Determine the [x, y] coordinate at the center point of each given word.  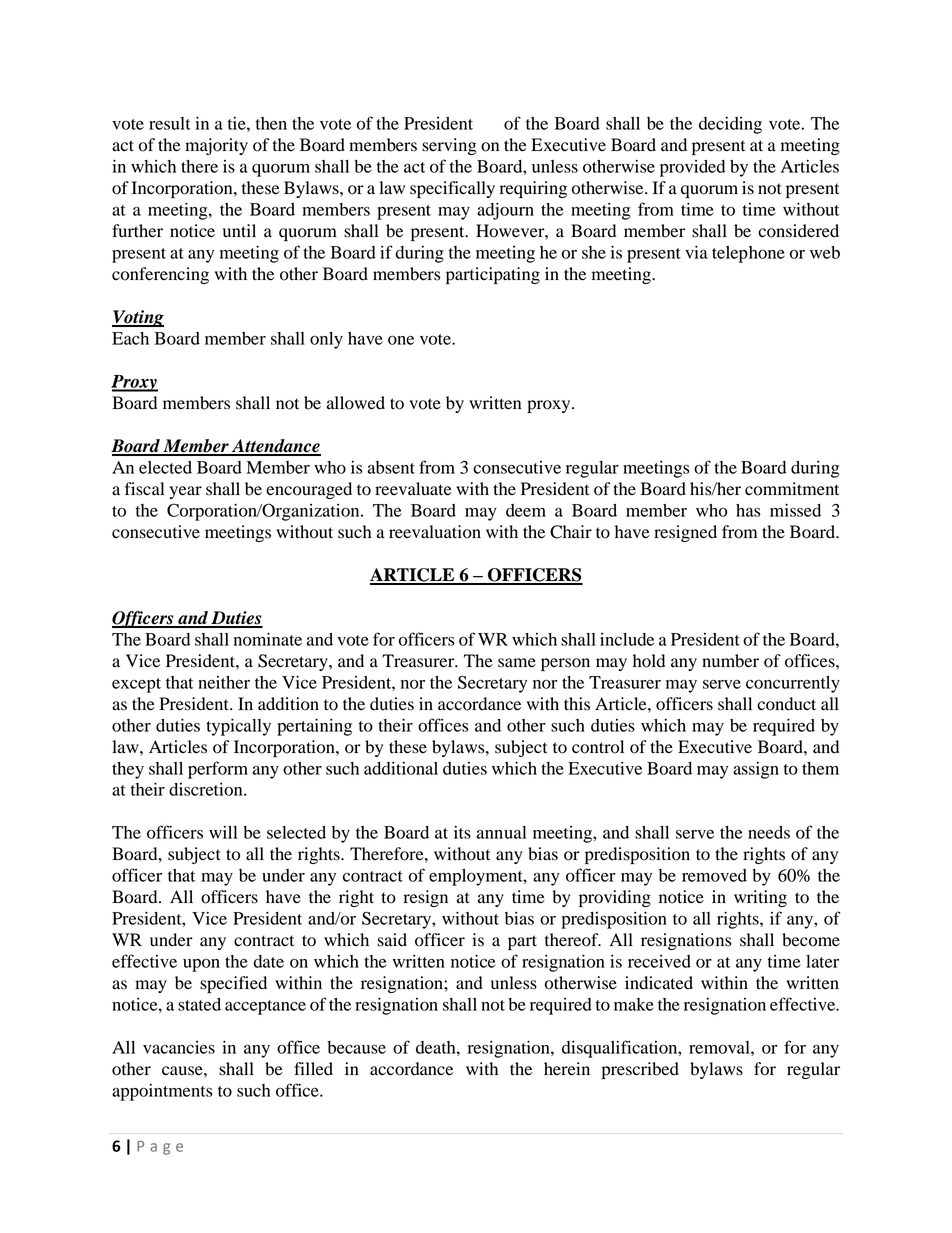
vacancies [179, 1047]
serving [449, 146]
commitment [792, 489]
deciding [730, 125]
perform [218, 770]
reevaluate [413, 489]
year [185, 492]
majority [216, 146]
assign [756, 770]
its [462, 832]
